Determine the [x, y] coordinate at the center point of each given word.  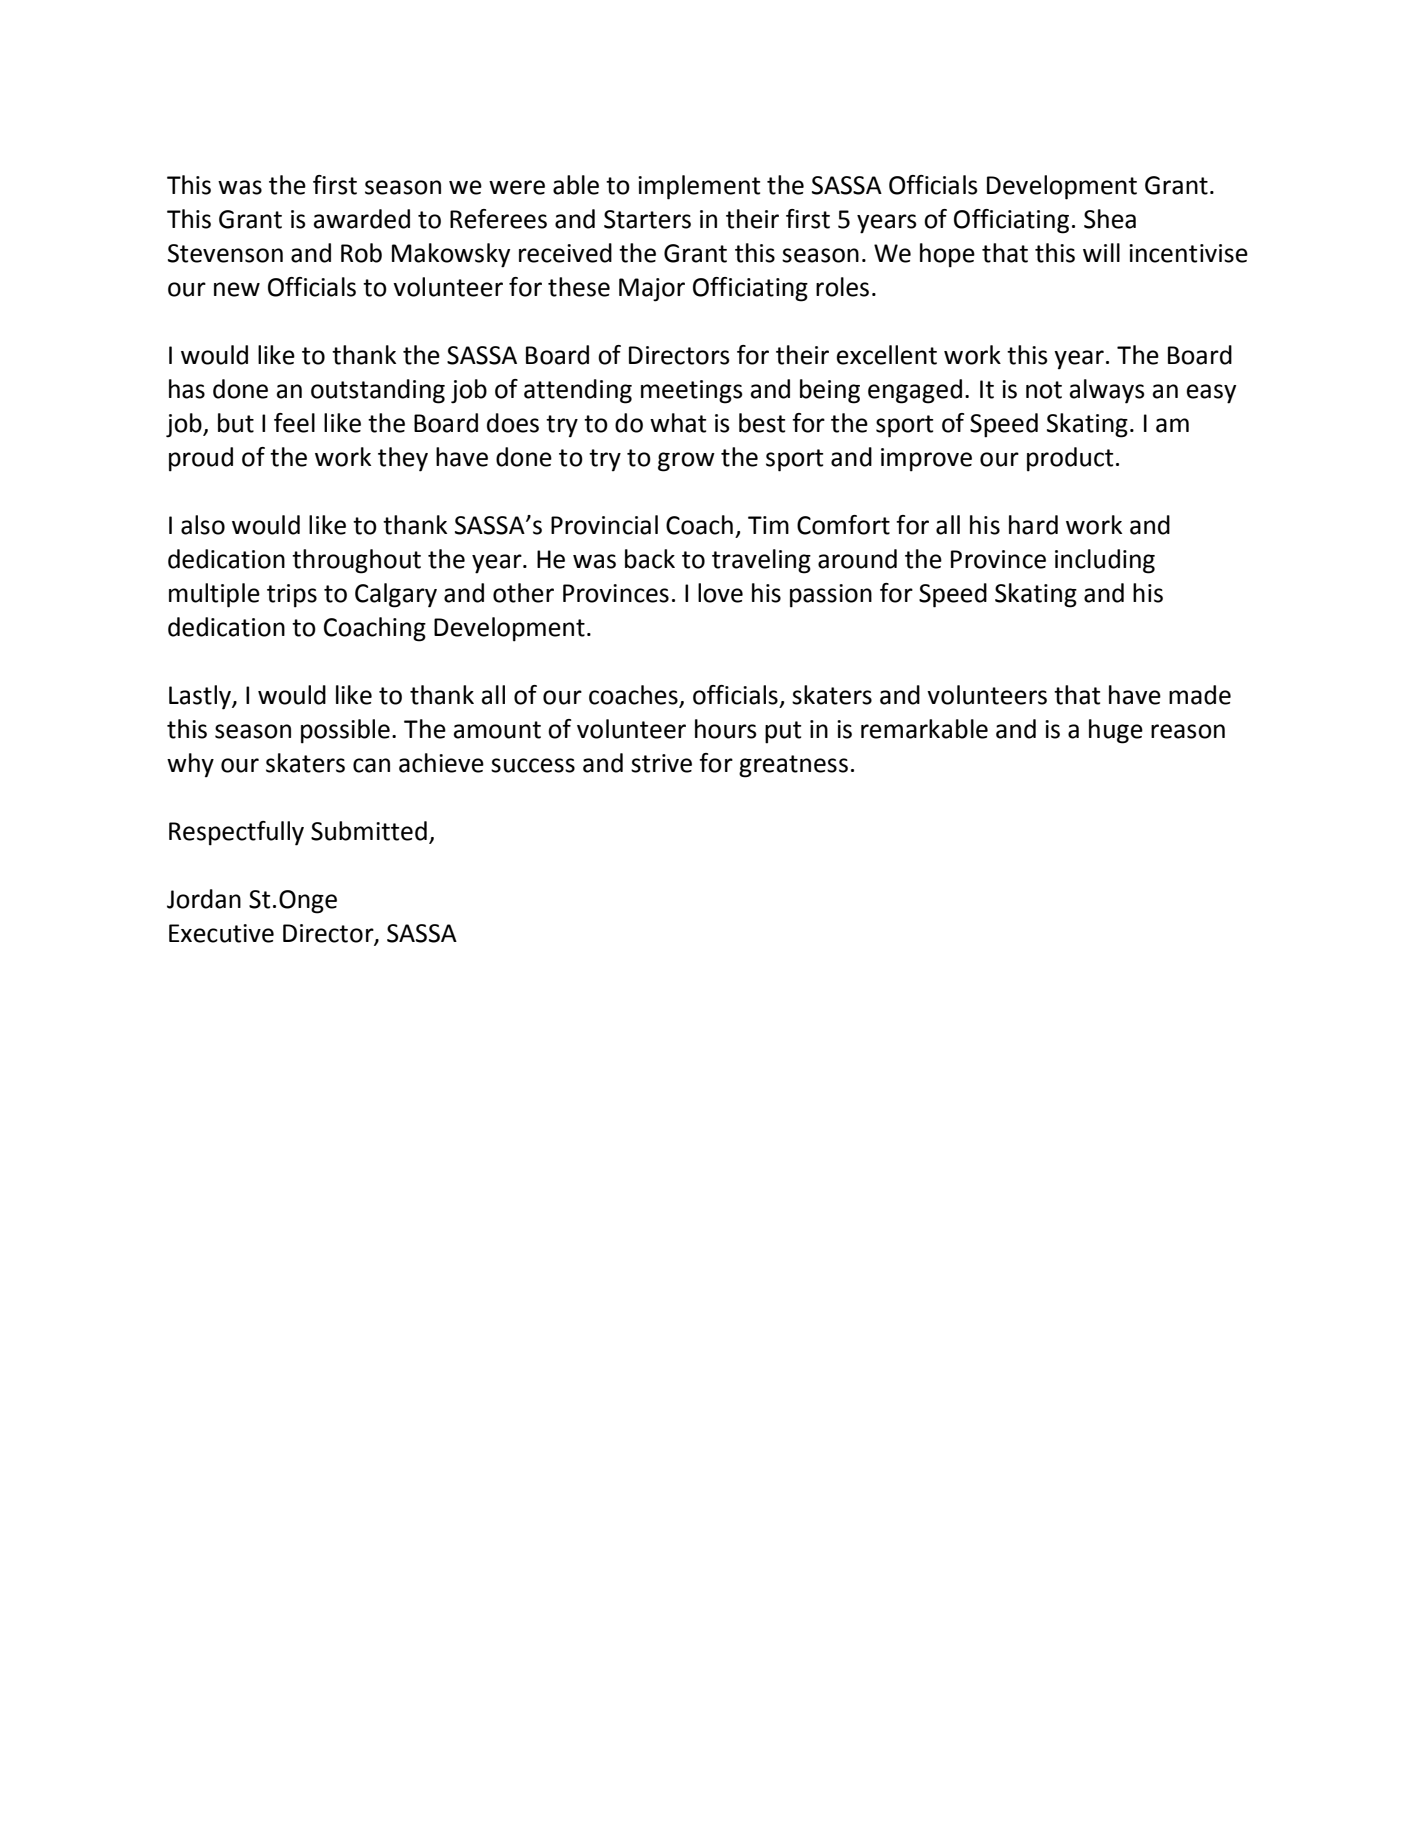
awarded [362, 219]
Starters [647, 219]
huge [1116, 731]
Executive [221, 933]
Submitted [369, 831]
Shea [1110, 219]
